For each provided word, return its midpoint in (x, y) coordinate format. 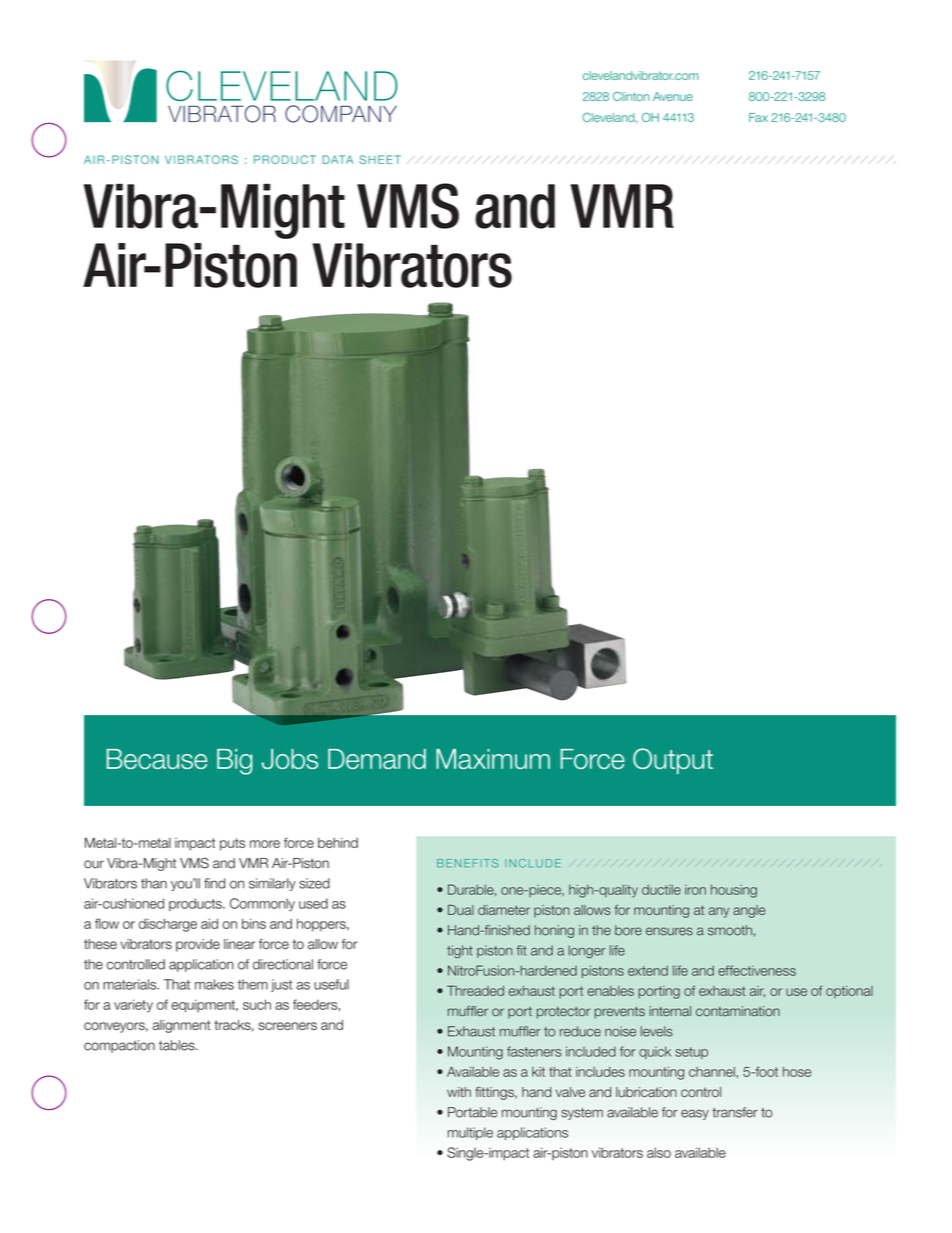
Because (157, 759)
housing (734, 891)
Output (673, 761)
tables (178, 1045)
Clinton (631, 96)
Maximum (493, 759)
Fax (758, 117)
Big (235, 762)
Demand (377, 759)
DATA (337, 159)
